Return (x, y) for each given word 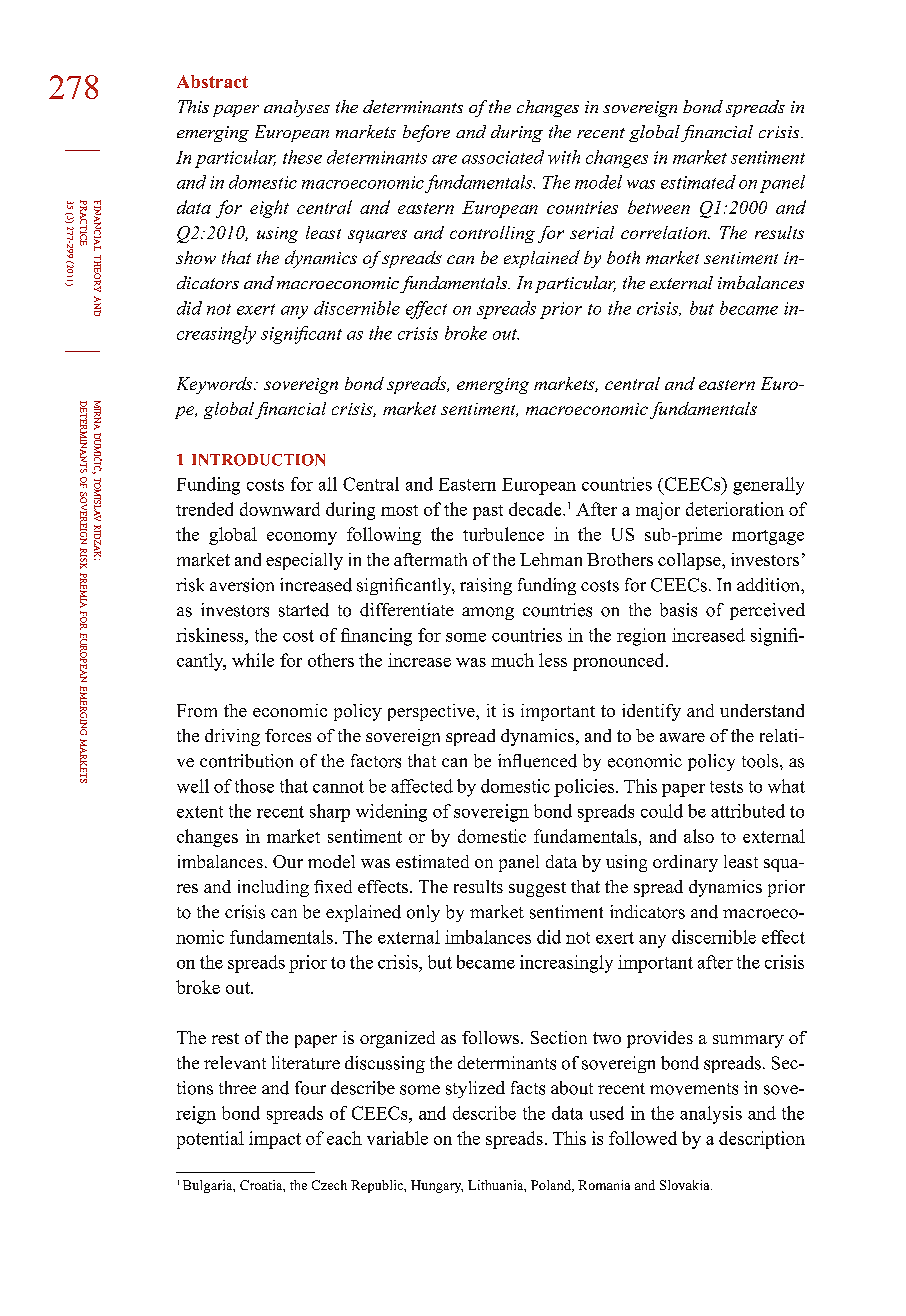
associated (503, 157)
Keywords (216, 385)
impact (275, 1140)
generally (768, 486)
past (488, 512)
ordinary (685, 863)
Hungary (437, 1186)
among (488, 613)
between (659, 207)
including (273, 888)
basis (678, 610)
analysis (711, 1115)
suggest (537, 889)
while (253, 660)
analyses (297, 108)
